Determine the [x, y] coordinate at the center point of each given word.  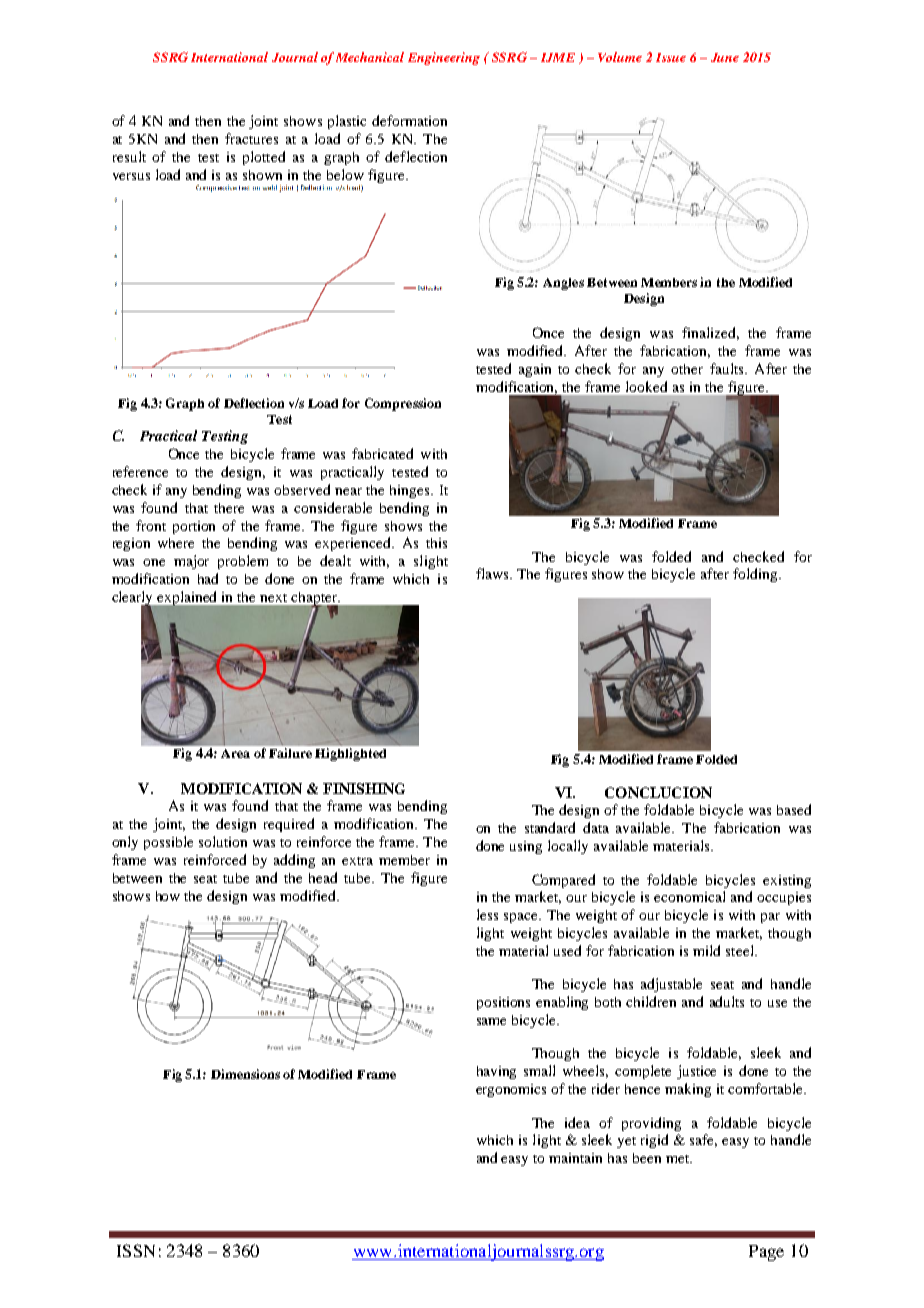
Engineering [444, 58]
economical [689, 896]
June [725, 57]
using [526, 847]
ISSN [136, 1250]
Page [766, 1253]
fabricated [382, 453]
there [229, 508]
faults [728, 368]
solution [223, 841]
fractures [251, 138]
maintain [575, 1158]
